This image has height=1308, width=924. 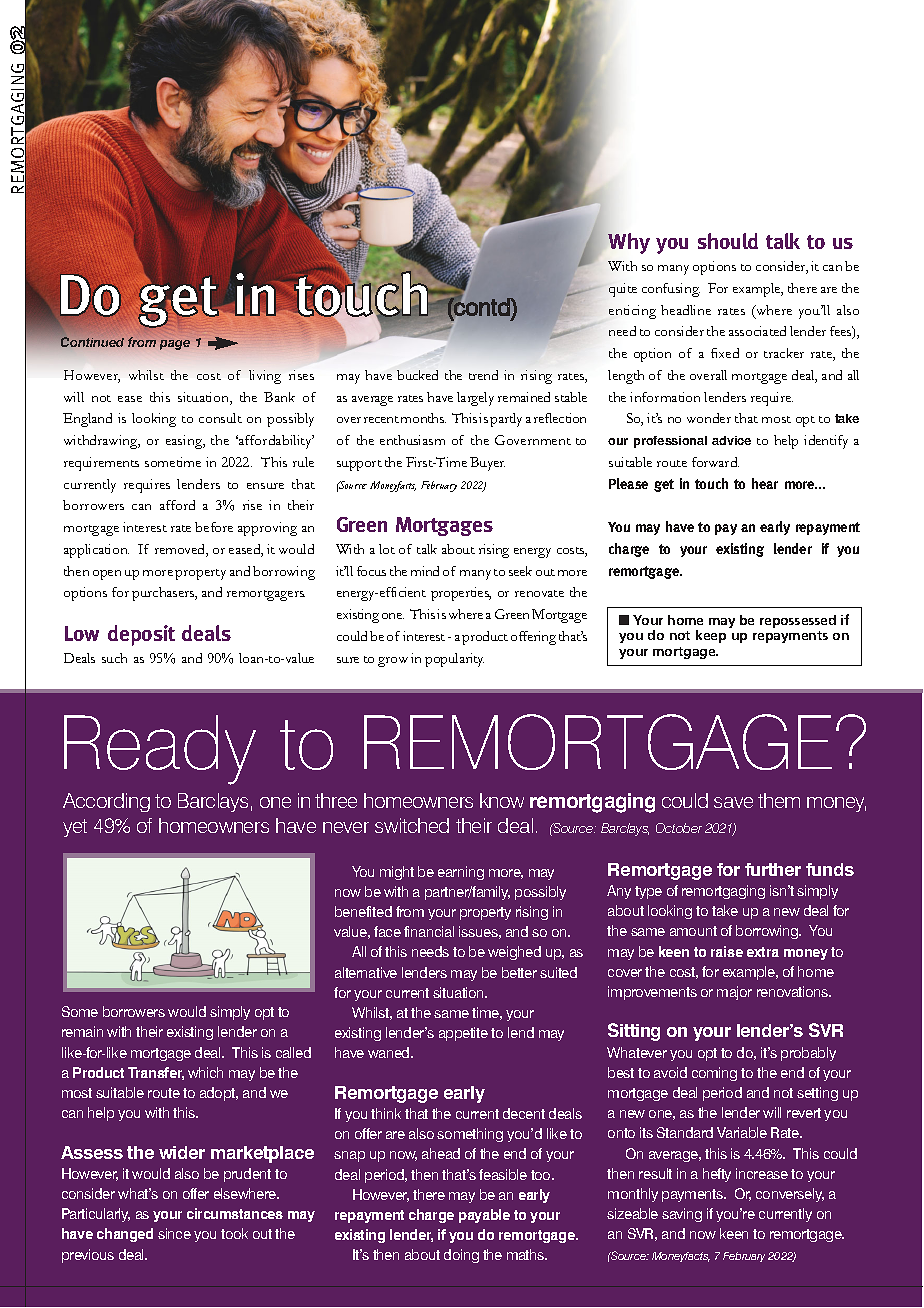 What do you see at coordinates (174, 1233) in the image?
I see `since` at bounding box center [174, 1233].
